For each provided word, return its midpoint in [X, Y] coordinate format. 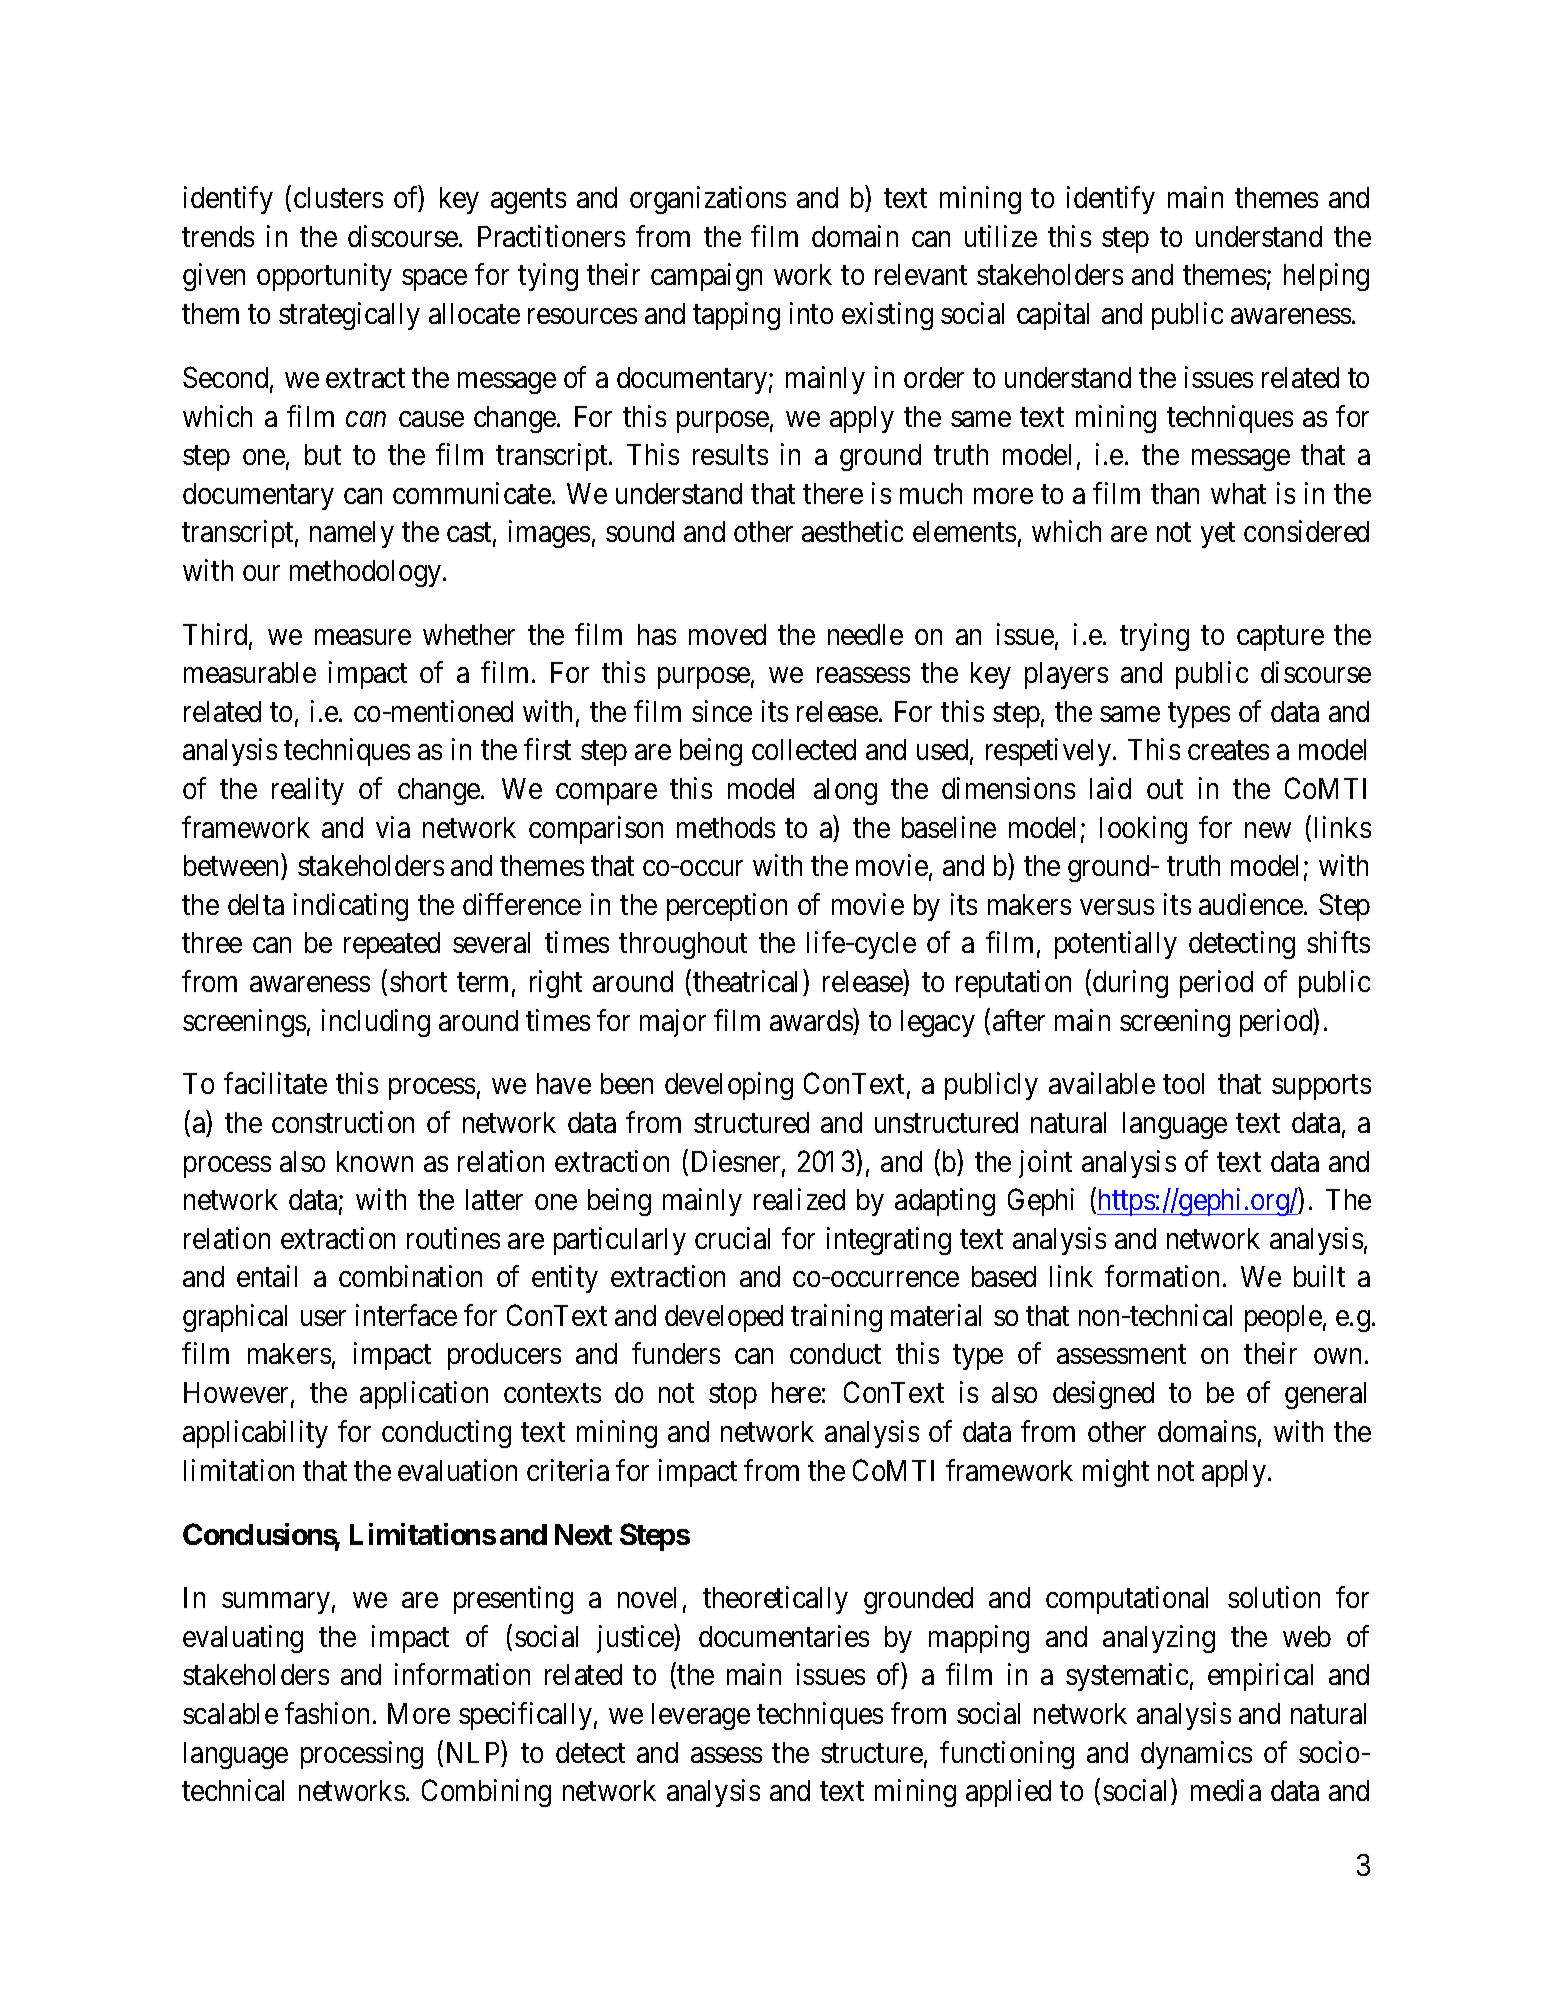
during [1130, 984]
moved [727, 634]
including [376, 1023]
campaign [706, 277]
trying [1154, 637]
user [323, 1318]
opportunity [324, 277]
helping [1326, 277]
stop [733, 1396]
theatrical [745, 981]
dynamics [1196, 1755]
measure [363, 637]
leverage [701, 1716]
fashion [327, 1713]
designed [1103, 1395]
